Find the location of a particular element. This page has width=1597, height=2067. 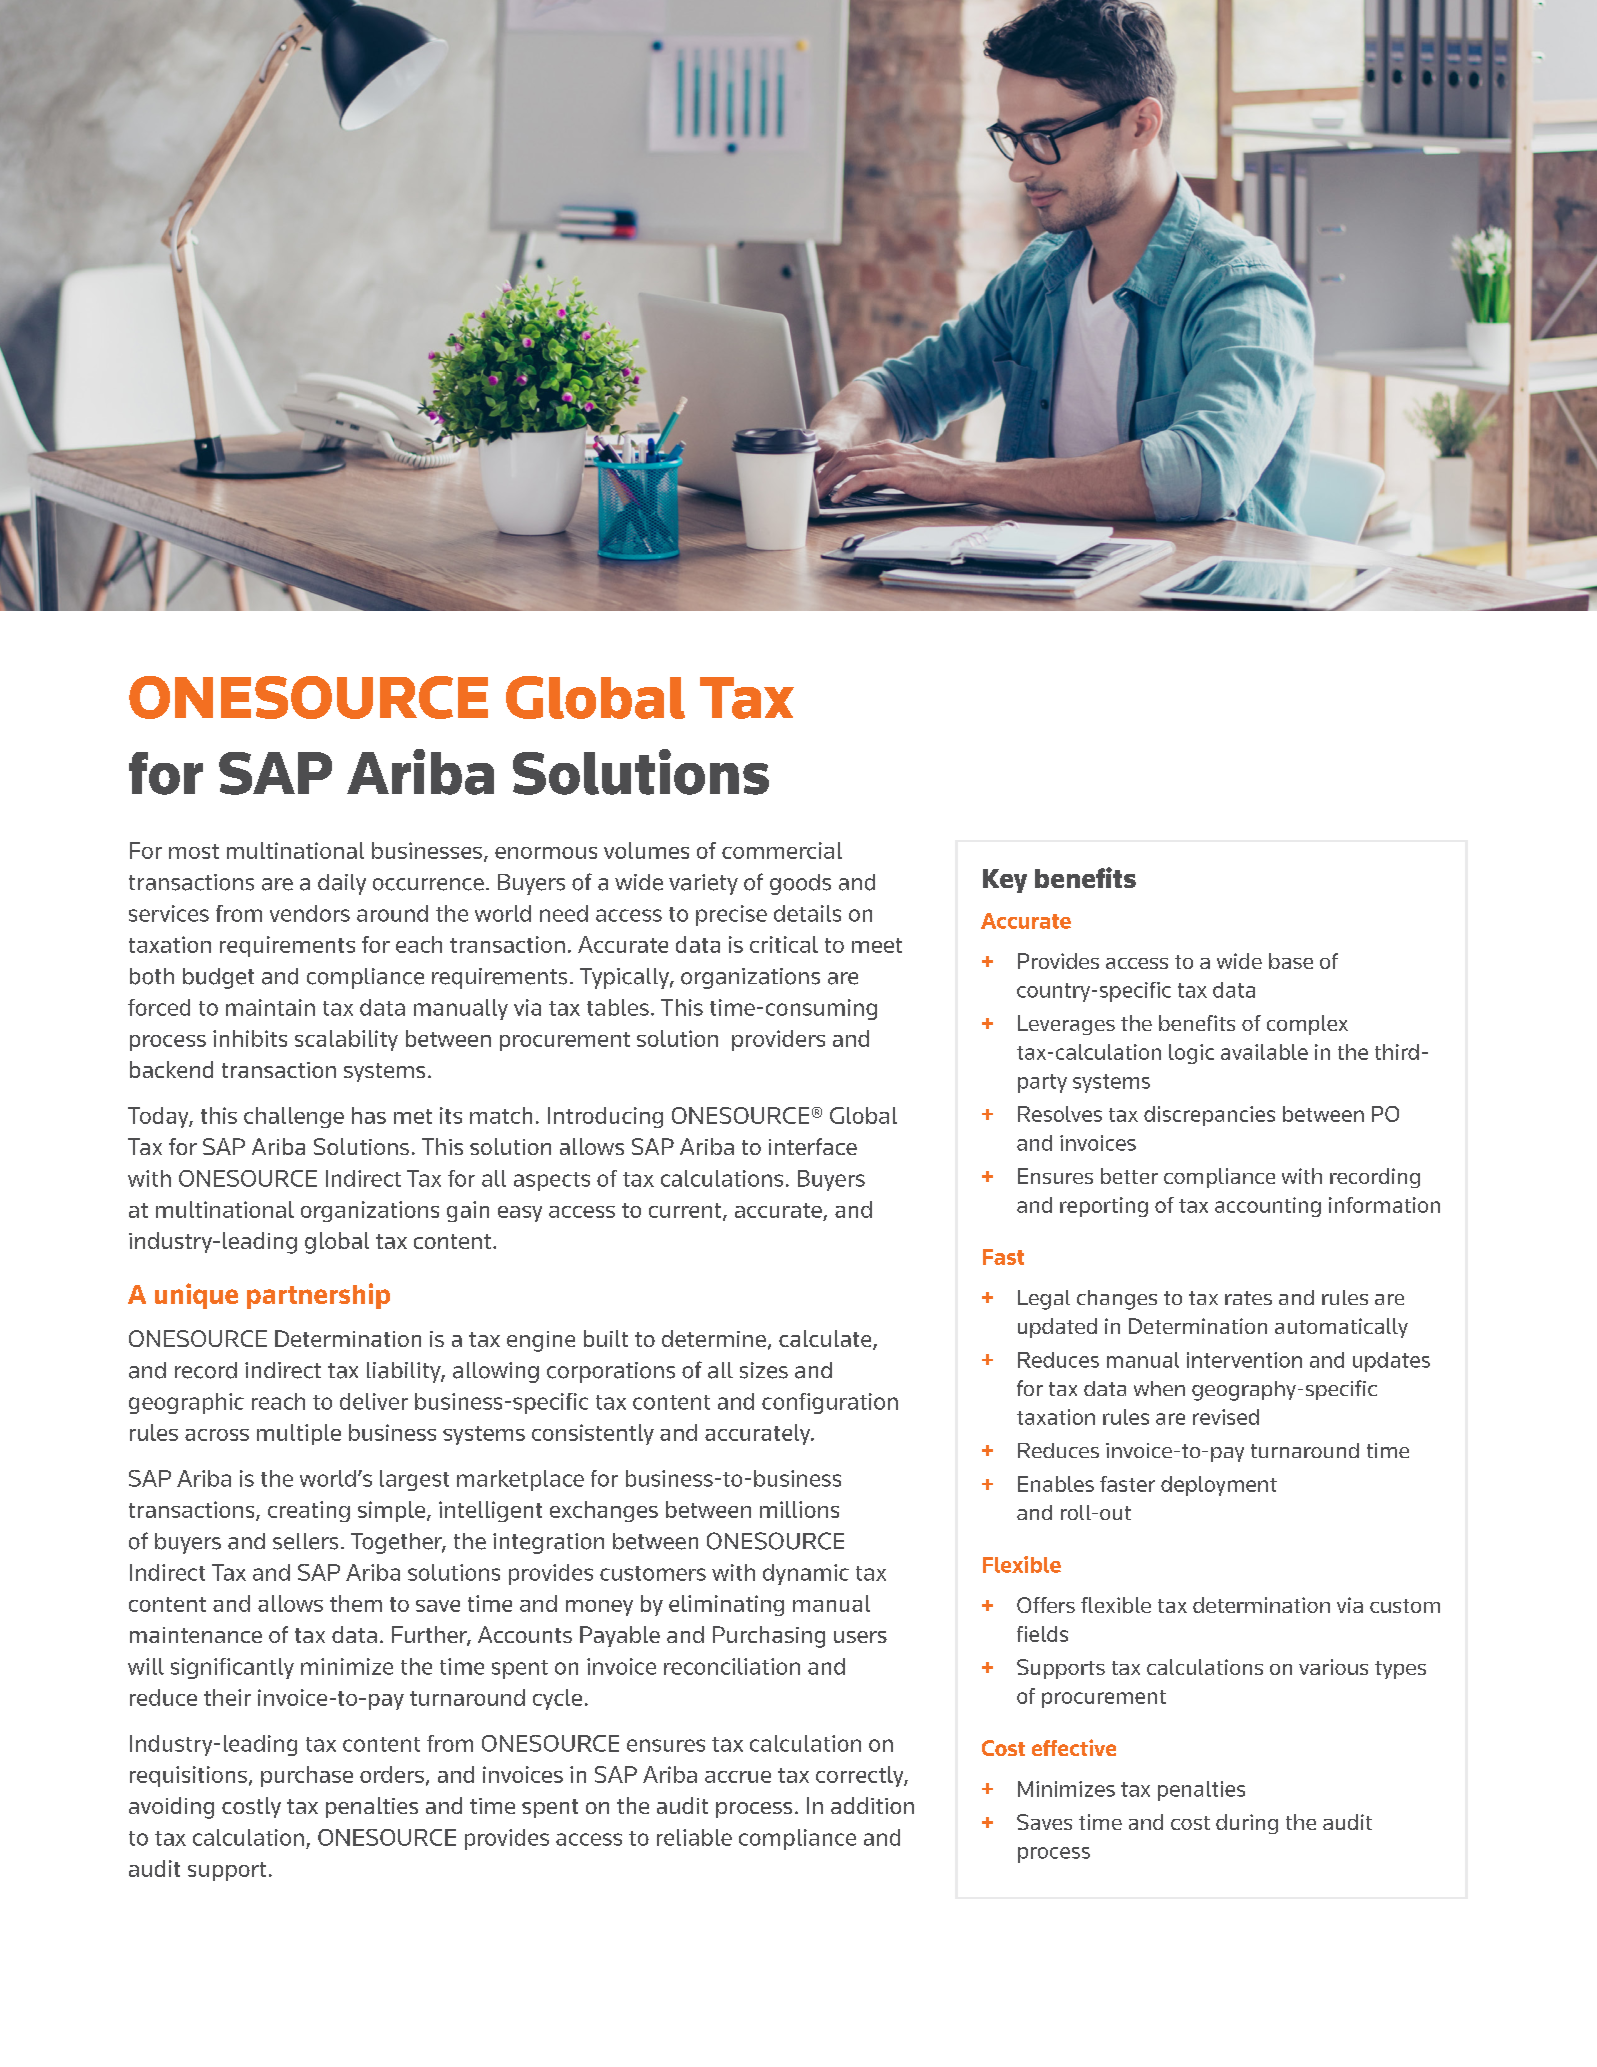

purchase is located at coordinates (307, 1776).
